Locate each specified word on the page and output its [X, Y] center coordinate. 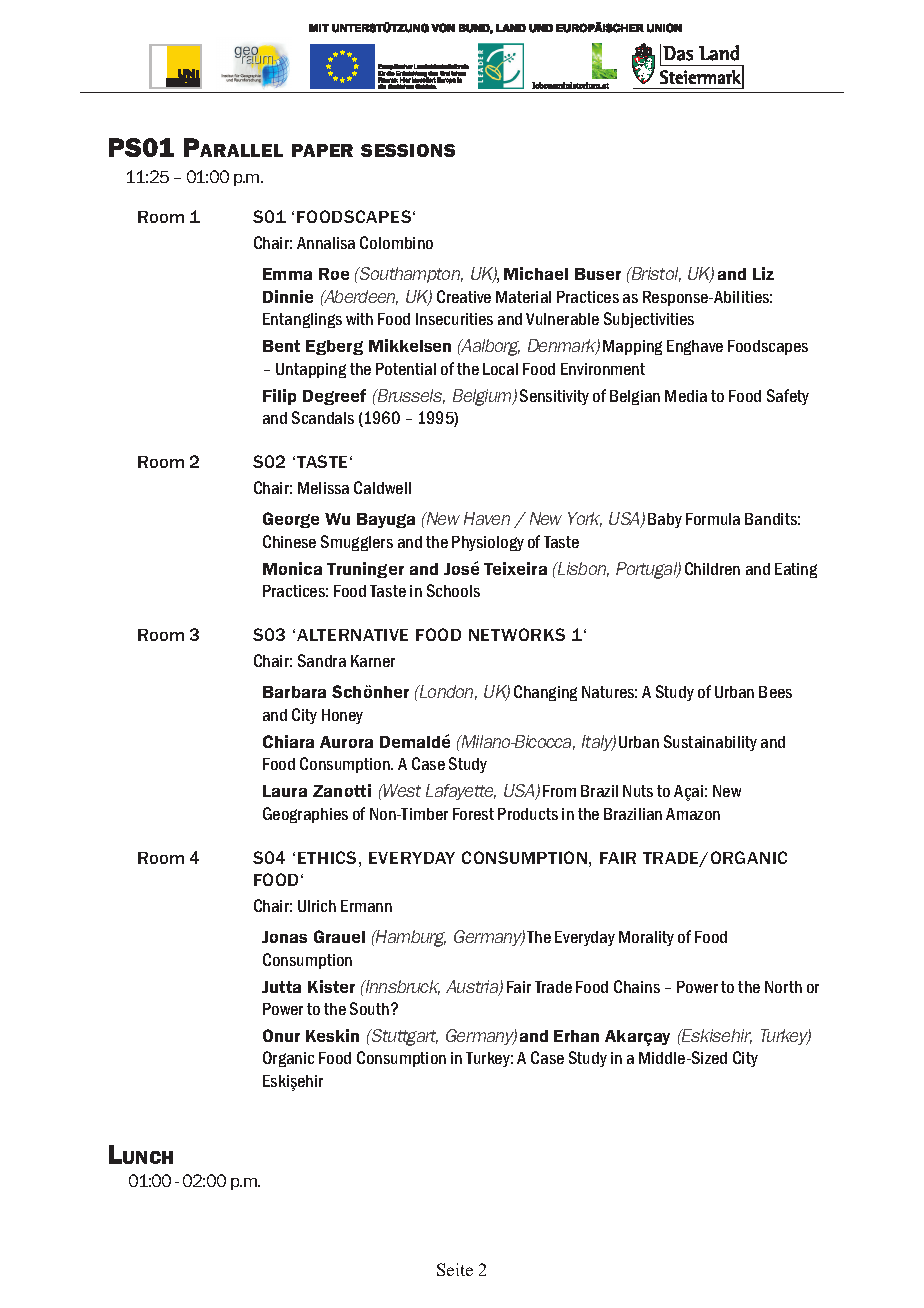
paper [322, 150]
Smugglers [357, 543]
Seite [455, 1269]
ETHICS [327, 857]
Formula [713, 519]
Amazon [693, 814]
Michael [536, 273]
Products [528, 814]
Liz [763, 273]
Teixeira [515, 568]
